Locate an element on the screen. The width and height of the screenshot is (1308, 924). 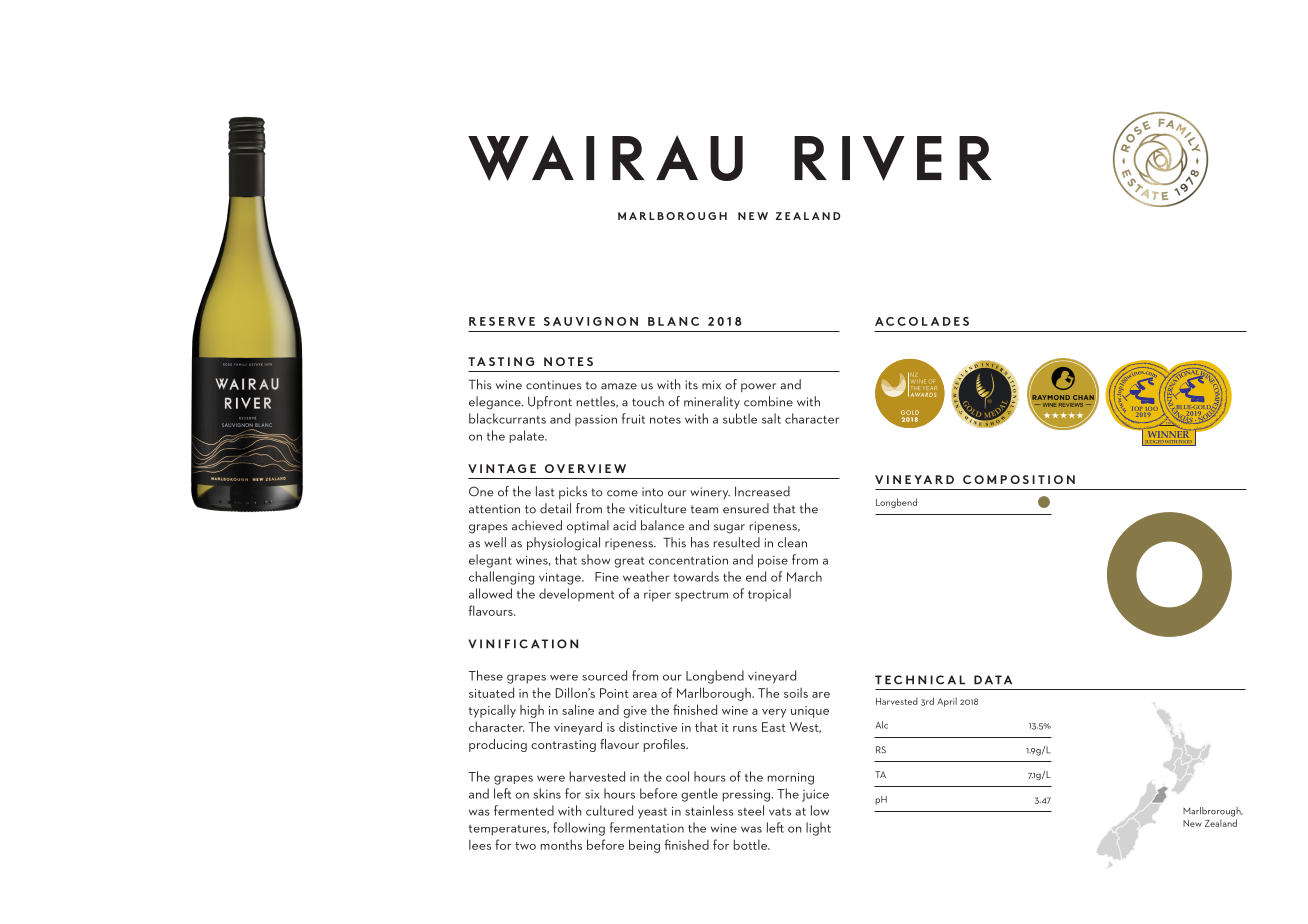
Upfront is located at coordinates (550, 402).
